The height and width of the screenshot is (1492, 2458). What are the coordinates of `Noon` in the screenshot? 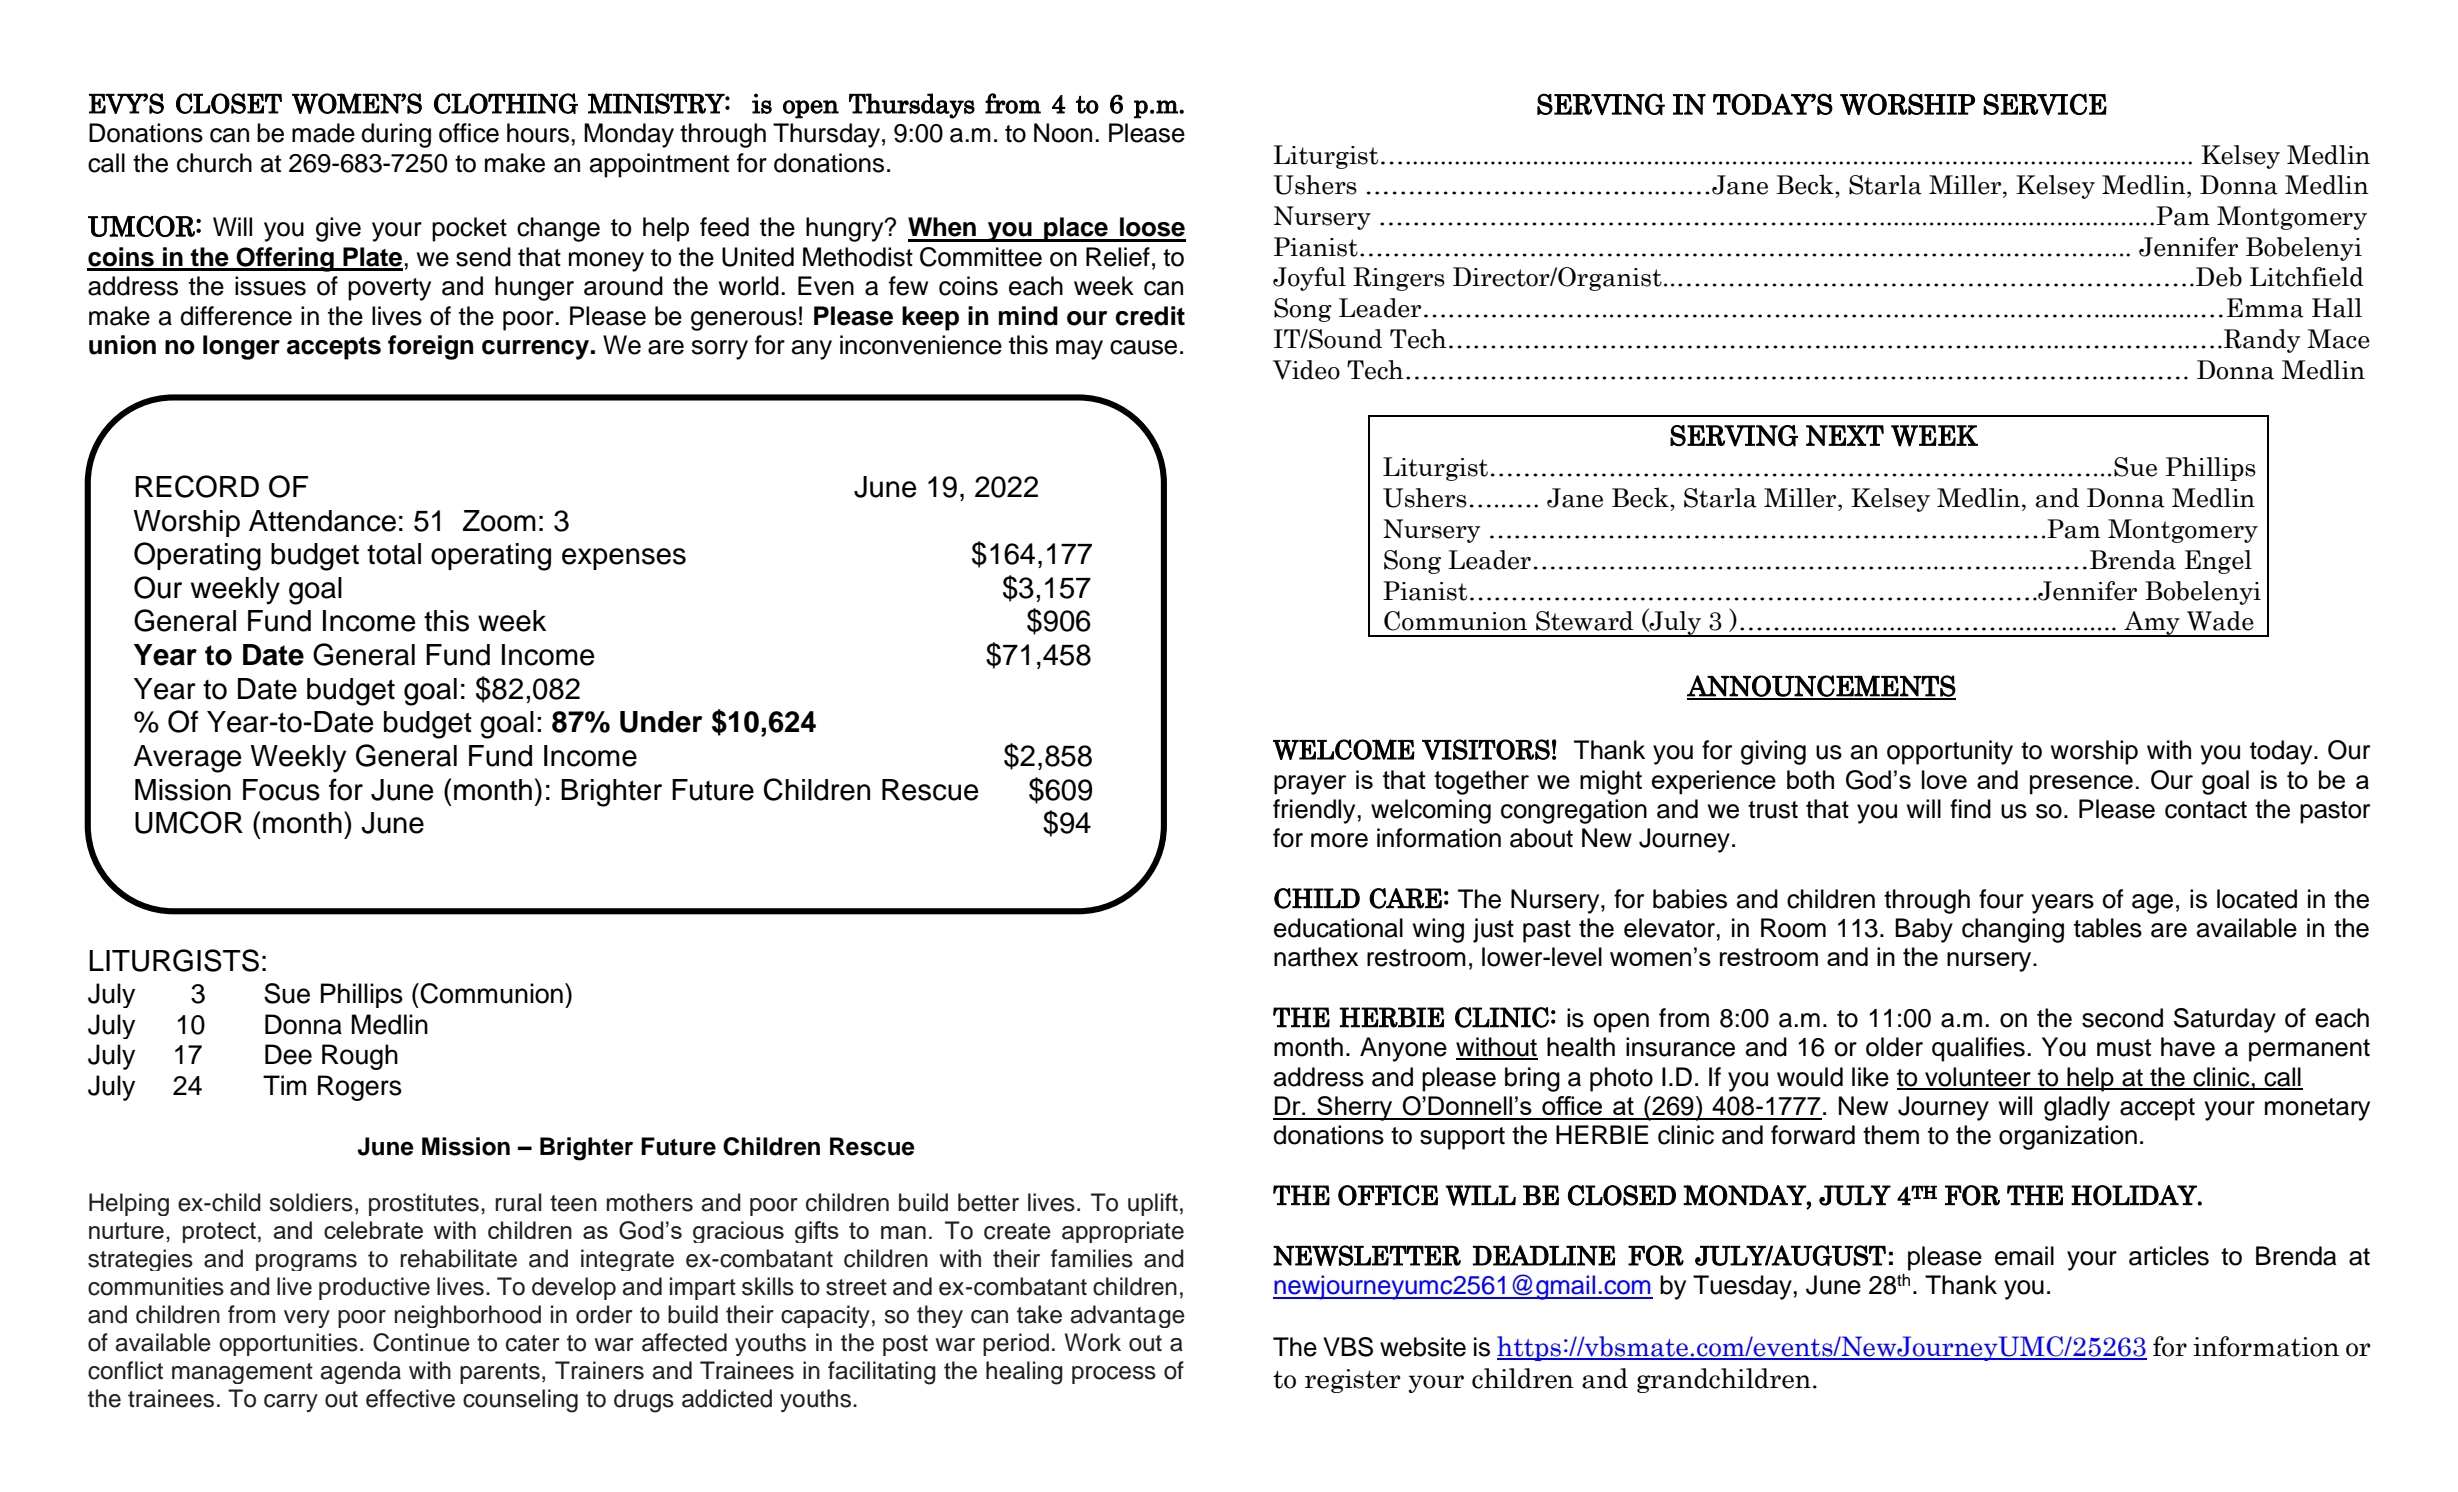 It's located at (1063, 133).
